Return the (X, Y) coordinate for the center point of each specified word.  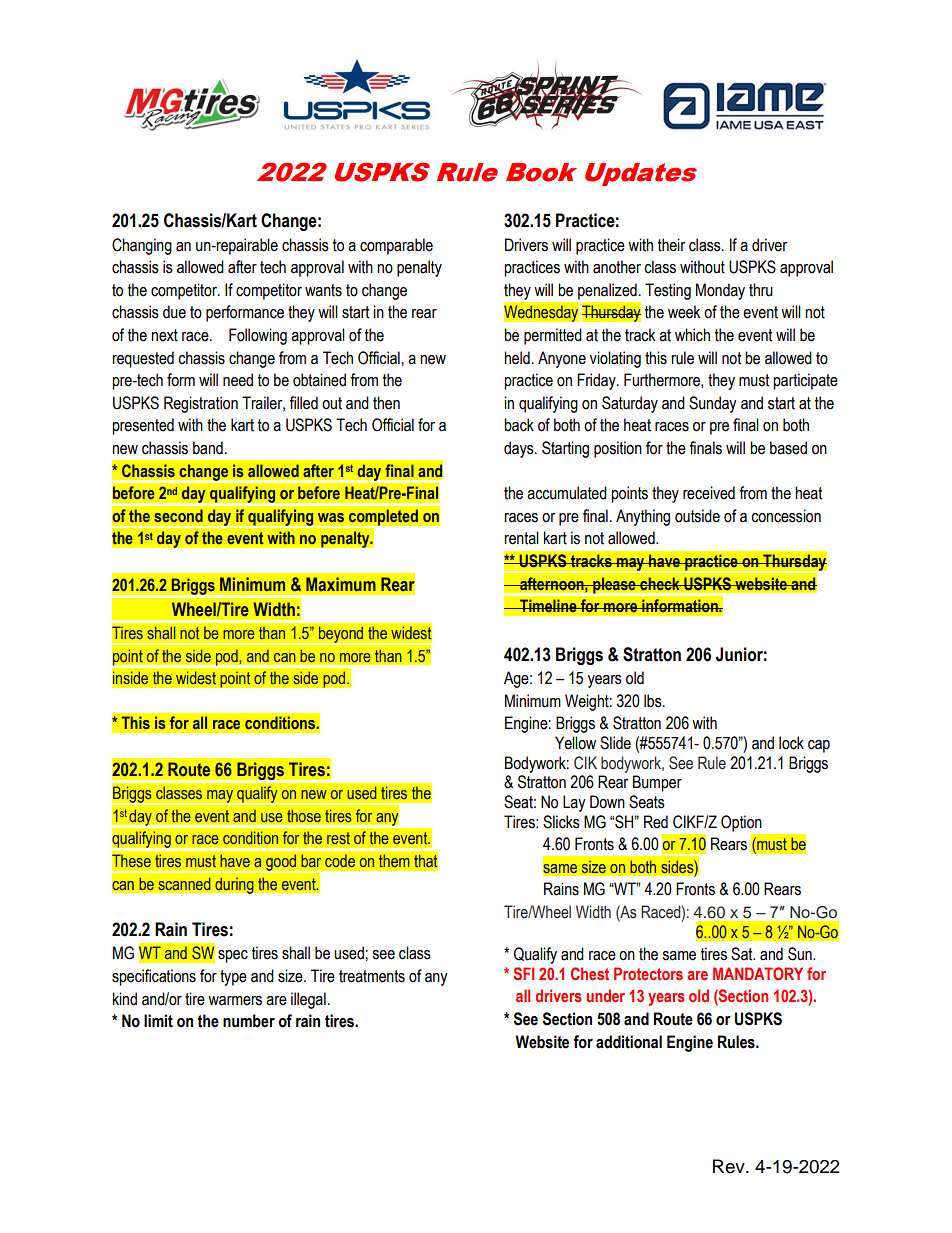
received (709, 493)
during (234, 885)
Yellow (575, 743)
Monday (720, 291)
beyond (341, 635)
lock (791, 743)
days (520, 449)
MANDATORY (758, 973)
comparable (396, 246)
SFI (524, 973)
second (178, 516)
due (174, 312)
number (249, 1021)
